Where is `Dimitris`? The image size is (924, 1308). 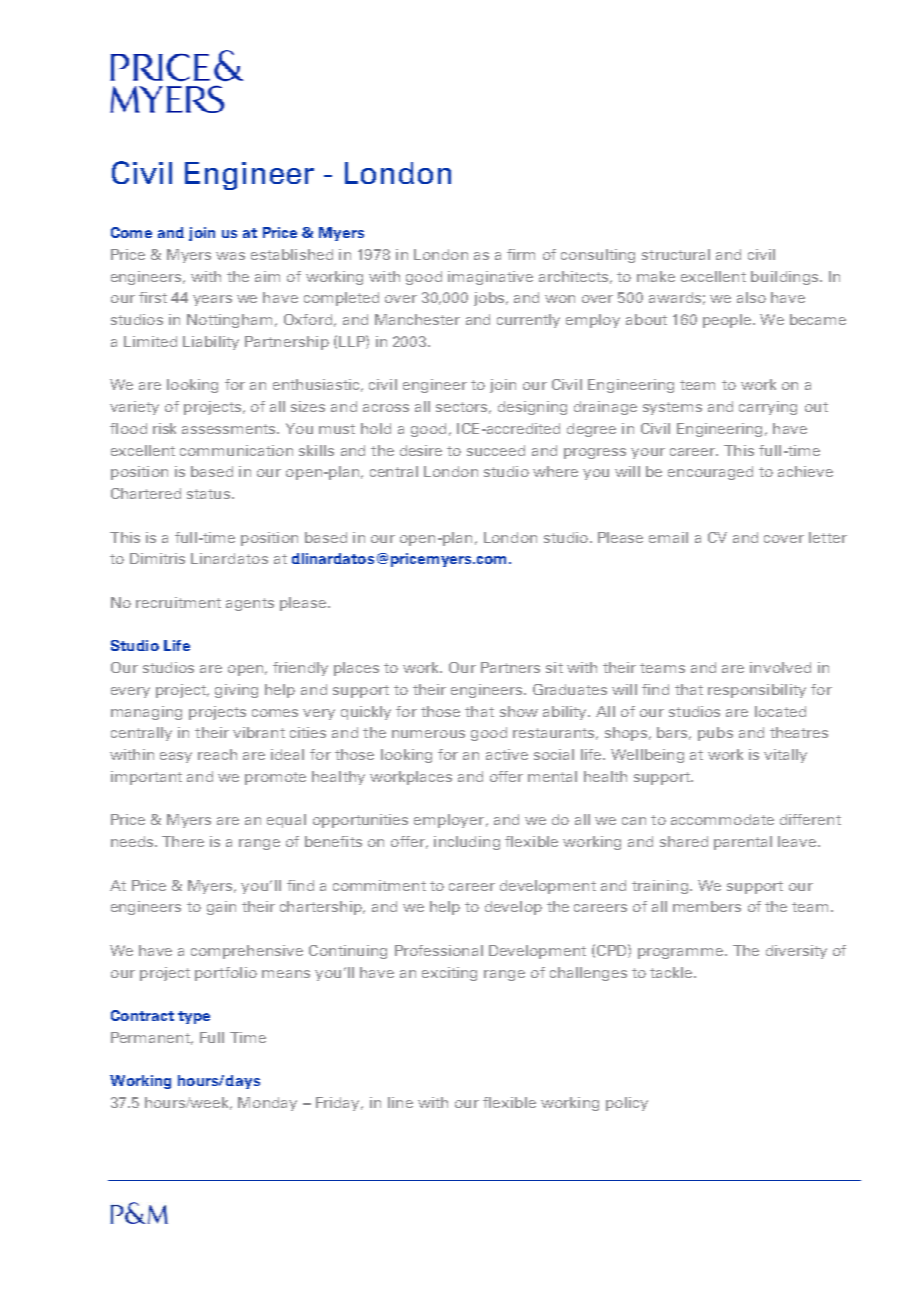 Dimitris is located at coordinates (157, 558).
